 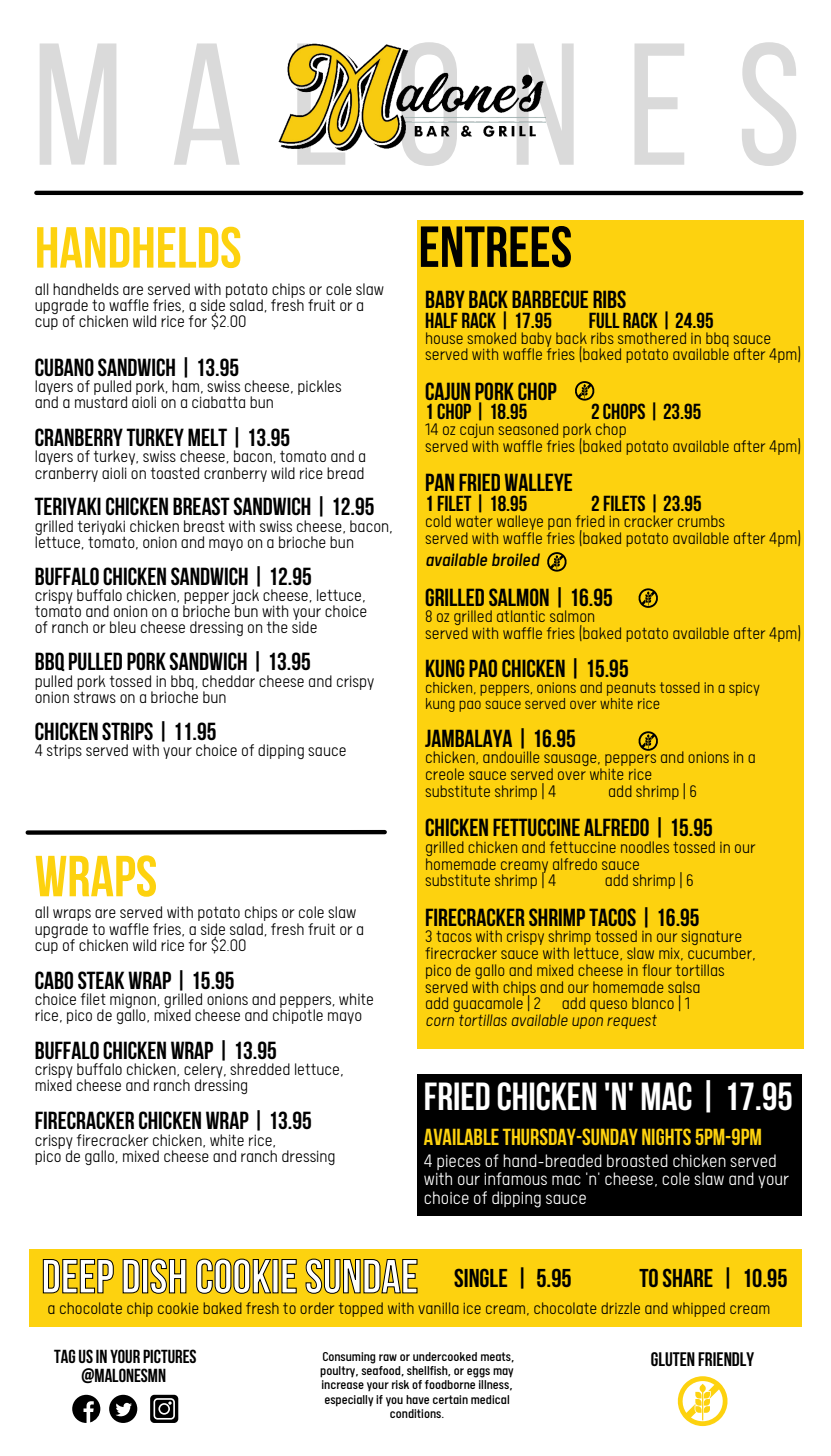 What do you see at coordinates (169, 1356) in the screenshot?
I see `pictures` at bounding box center [169, 1356].
